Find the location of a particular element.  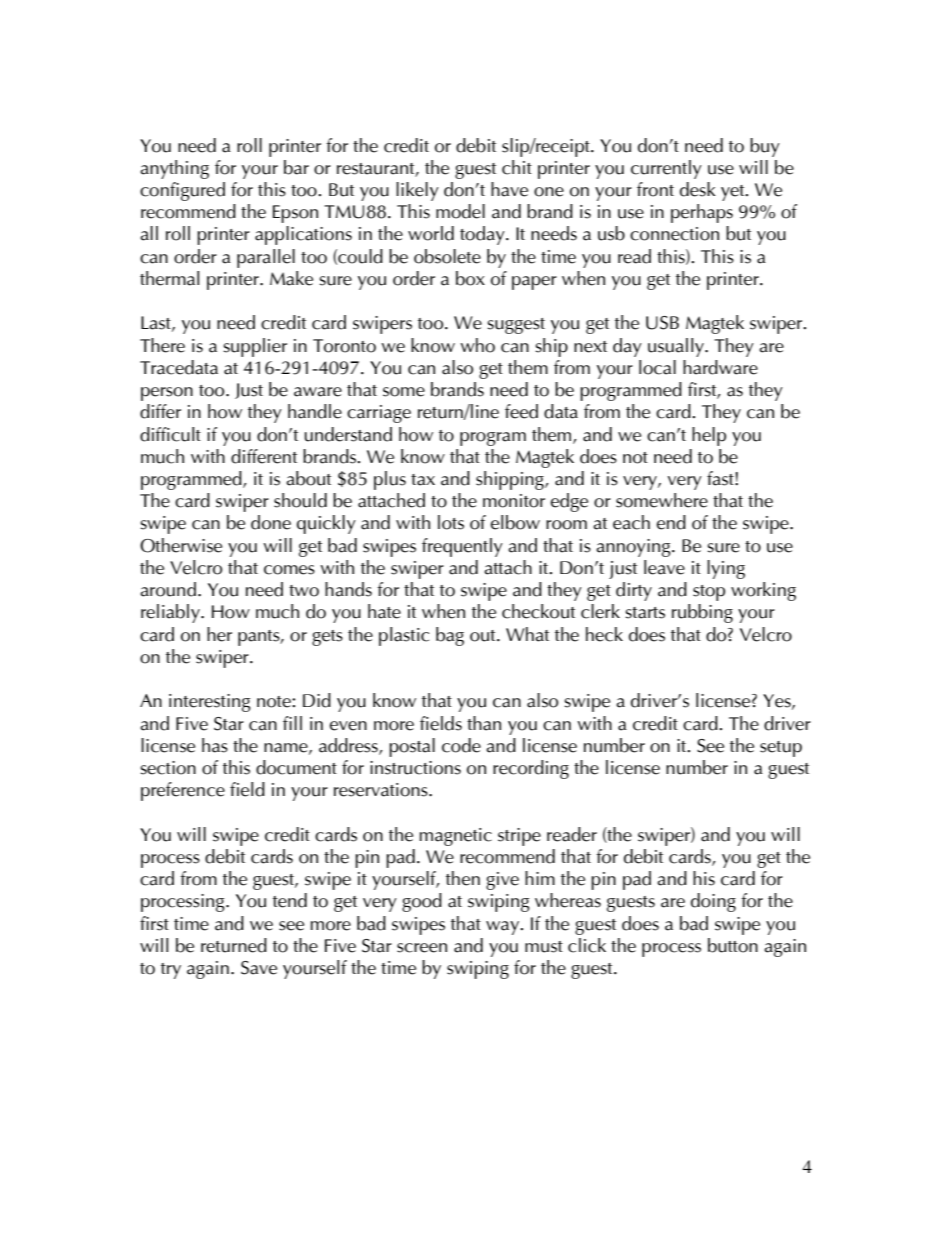

Save is located at coordinates (259, 968).
